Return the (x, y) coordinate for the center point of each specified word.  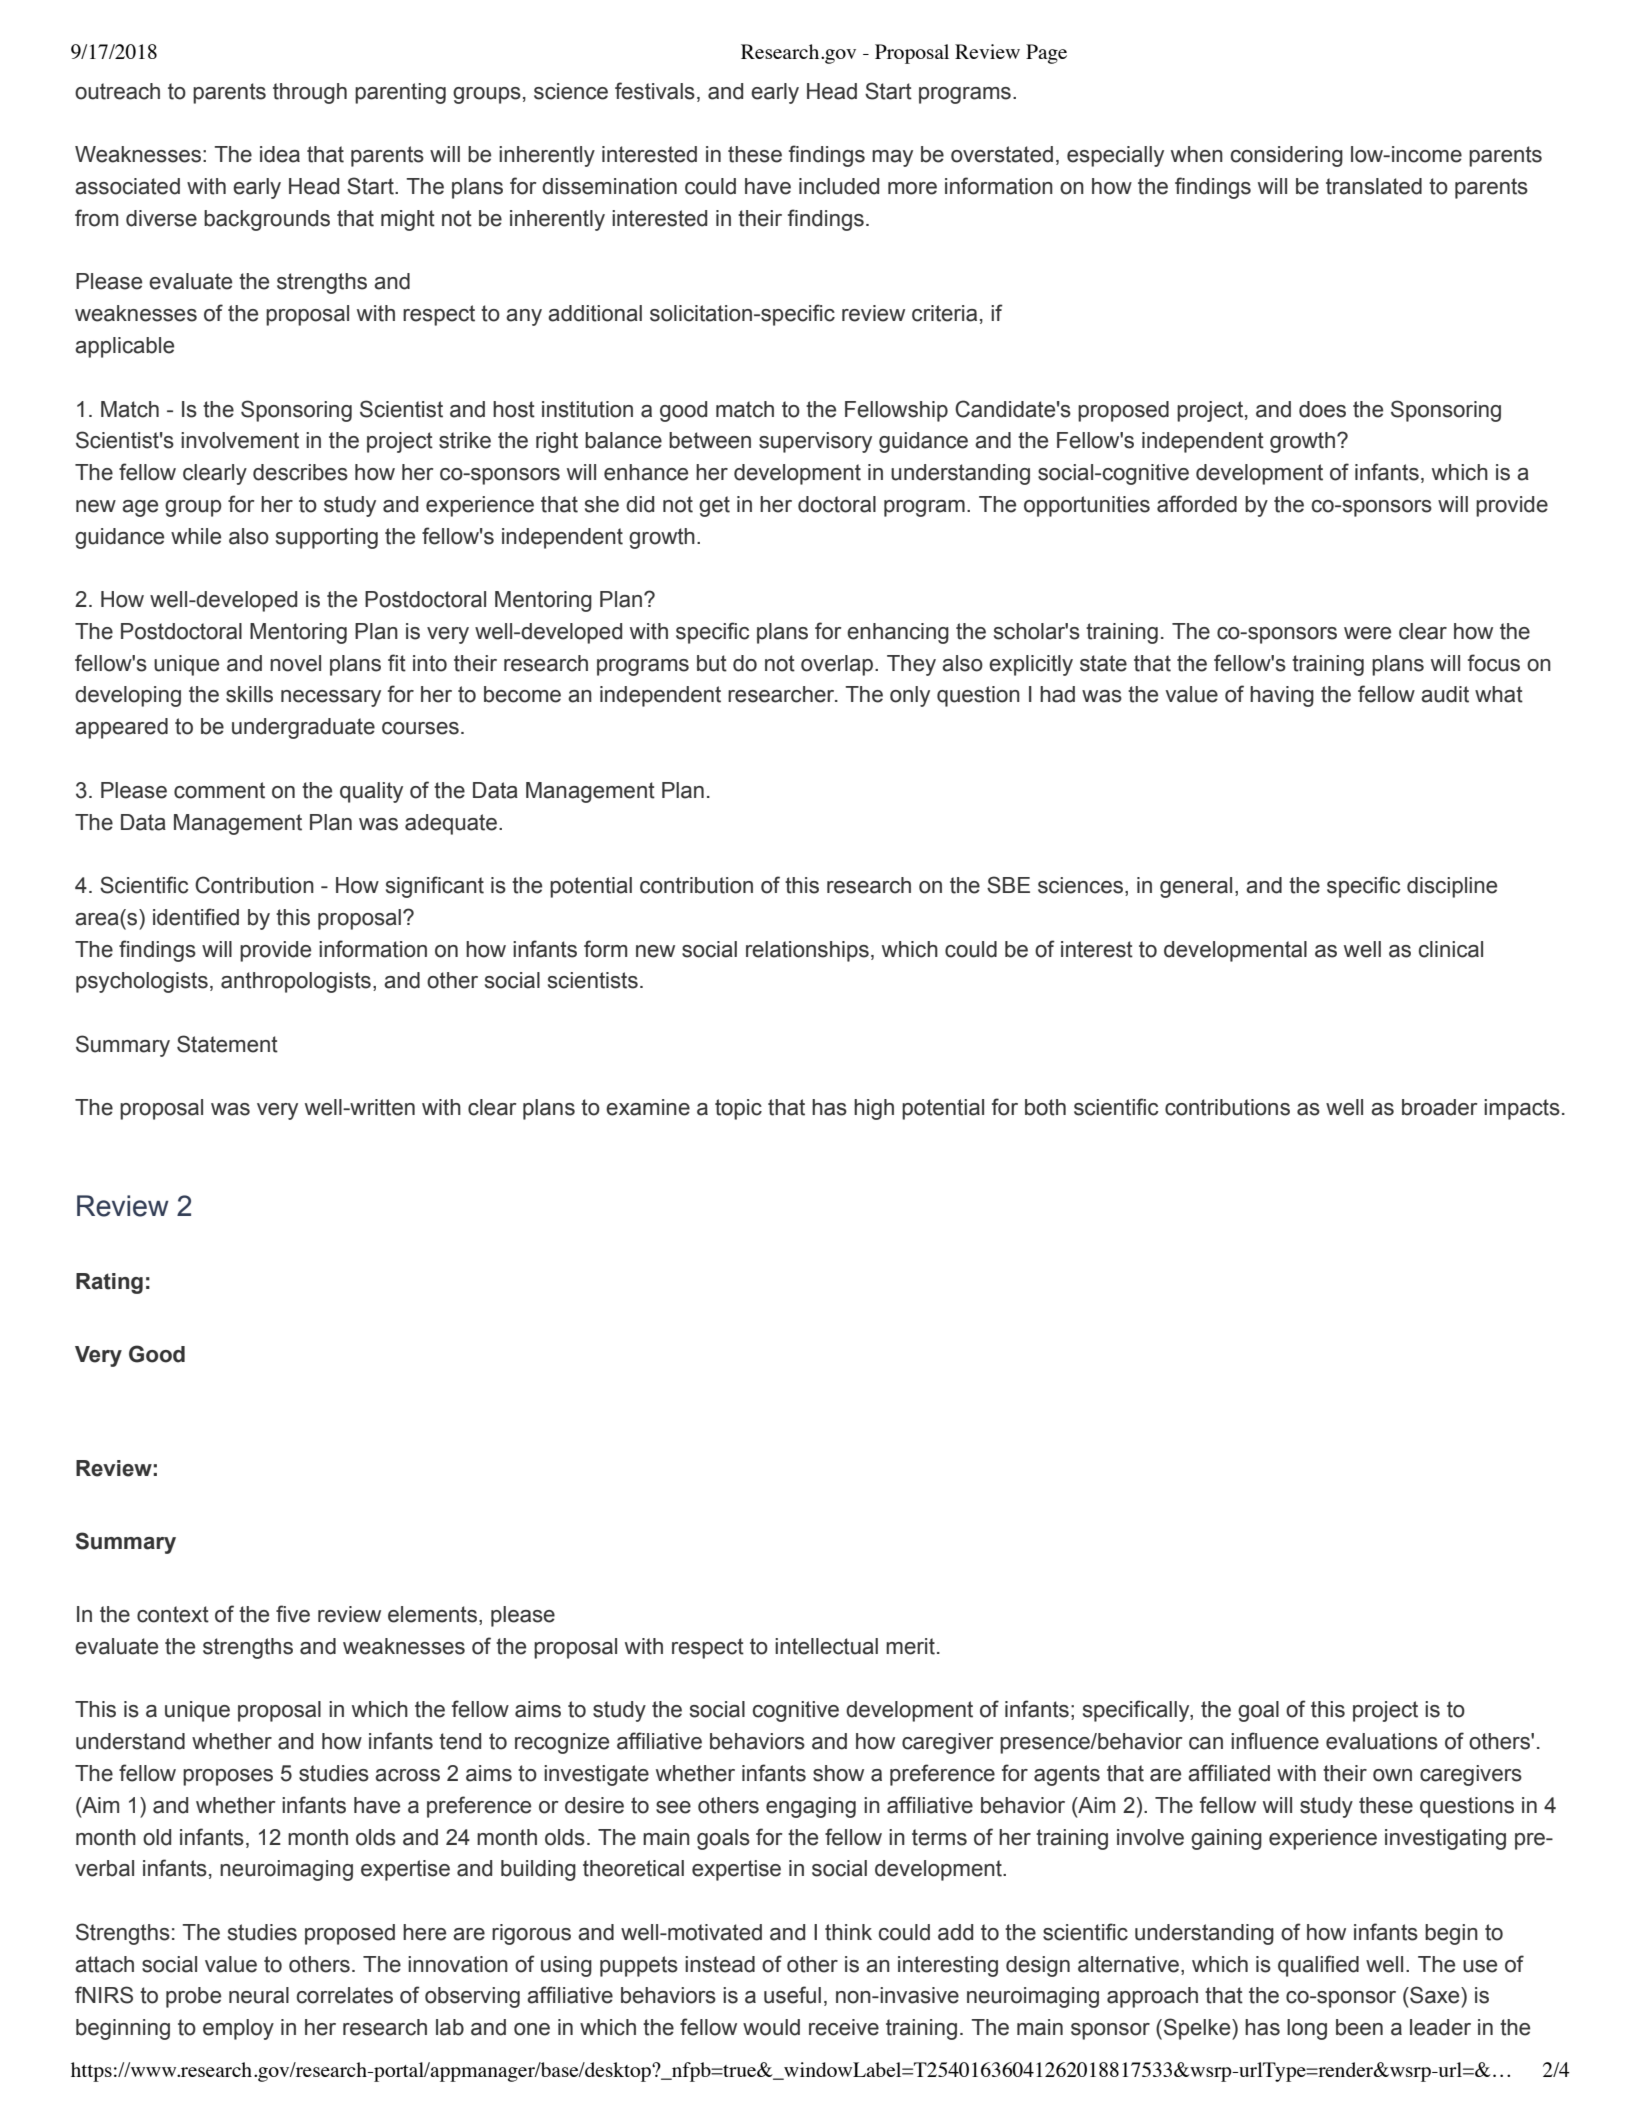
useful (792, 1995)
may (892, 158)
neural (259, 1995)
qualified (1318, 1966)
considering (1287, 156)
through (310, 93)
